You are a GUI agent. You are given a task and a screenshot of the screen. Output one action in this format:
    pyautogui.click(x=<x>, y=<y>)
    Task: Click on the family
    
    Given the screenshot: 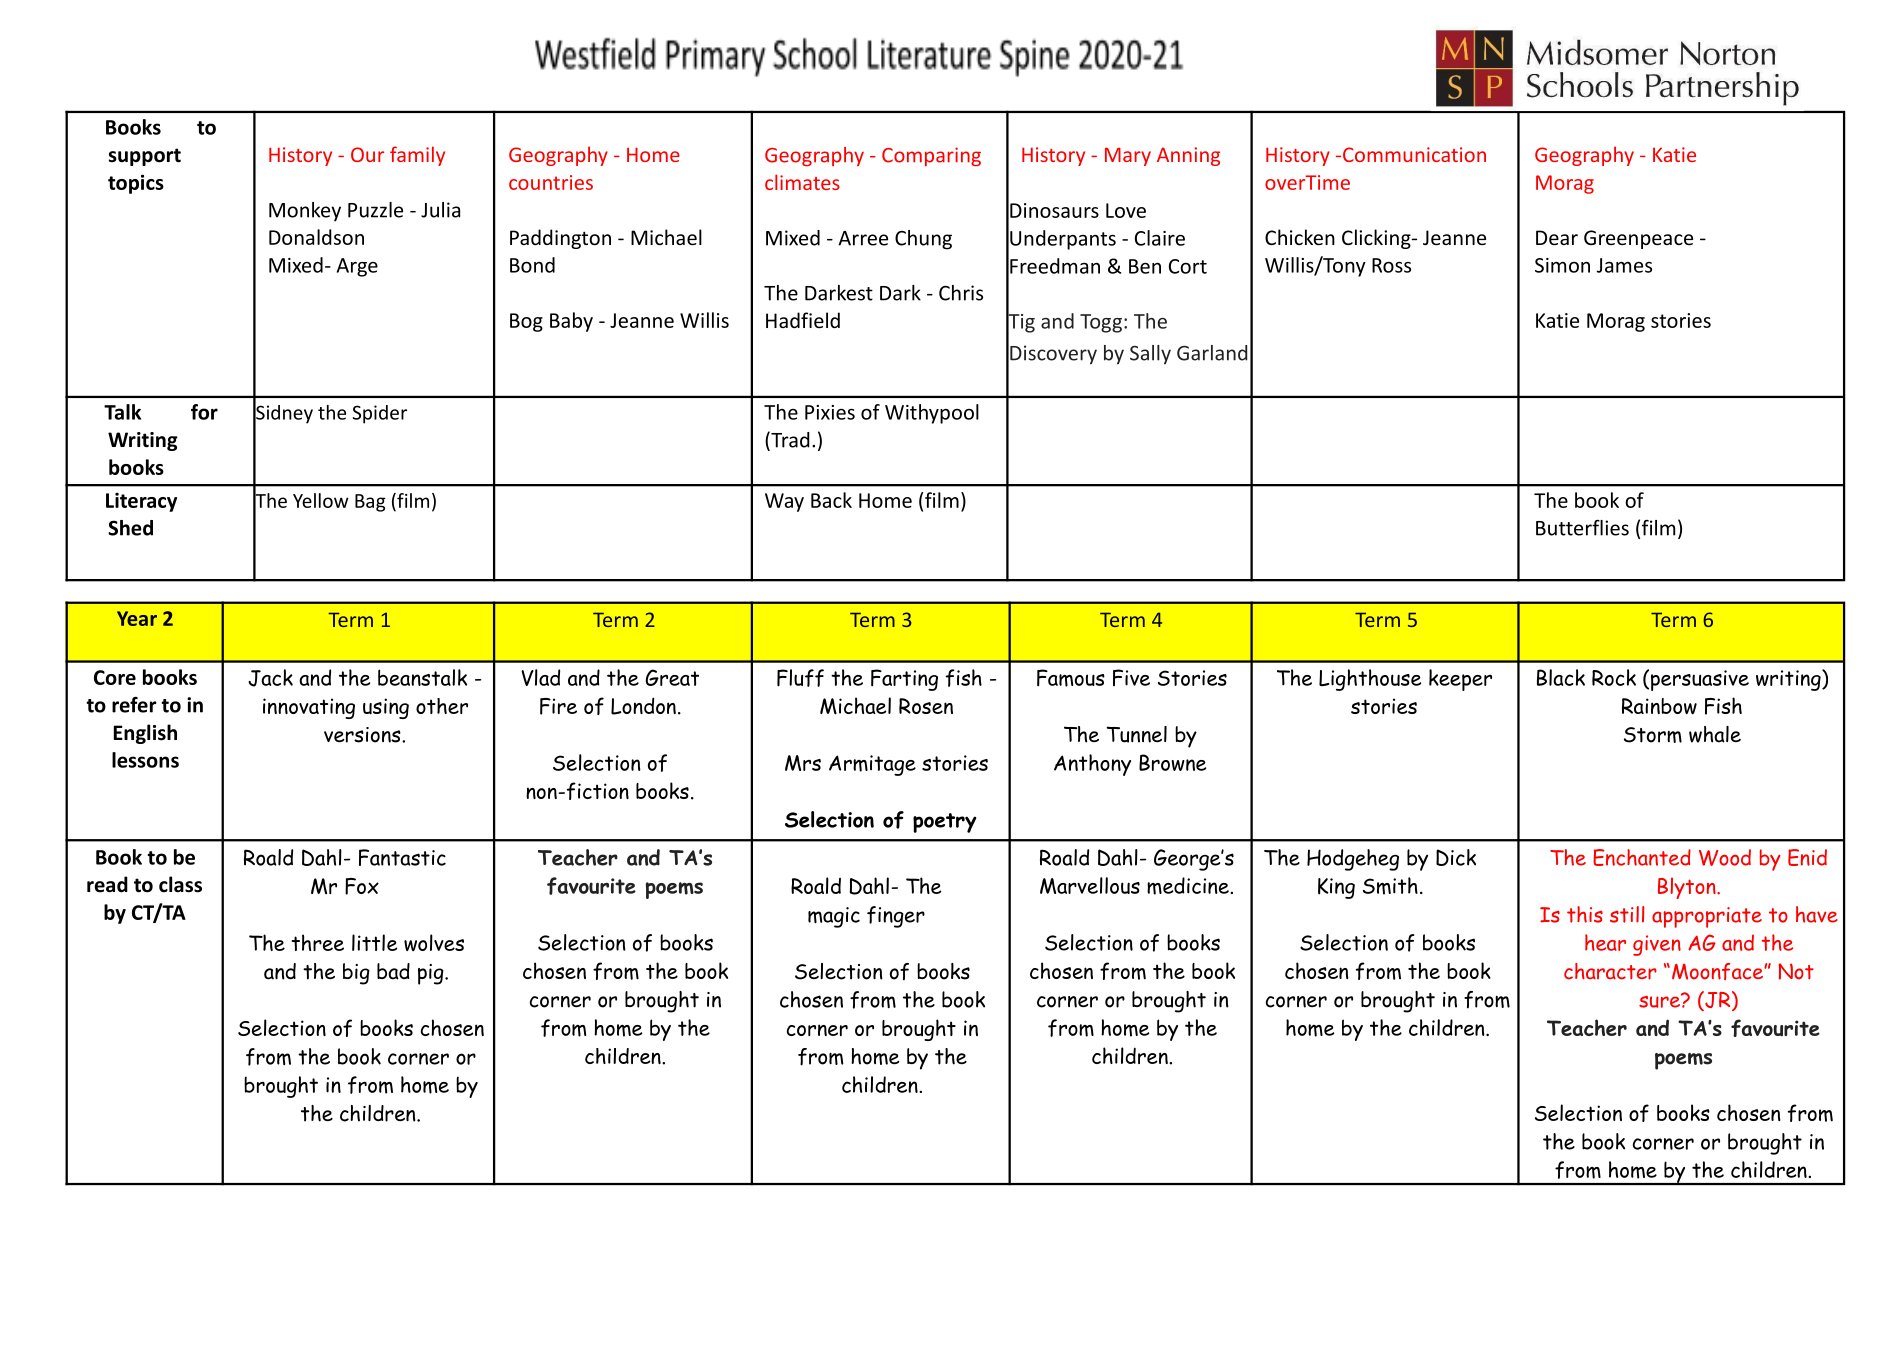 What is the action you would take?
    pyautogui.click(x=417, y=156)
